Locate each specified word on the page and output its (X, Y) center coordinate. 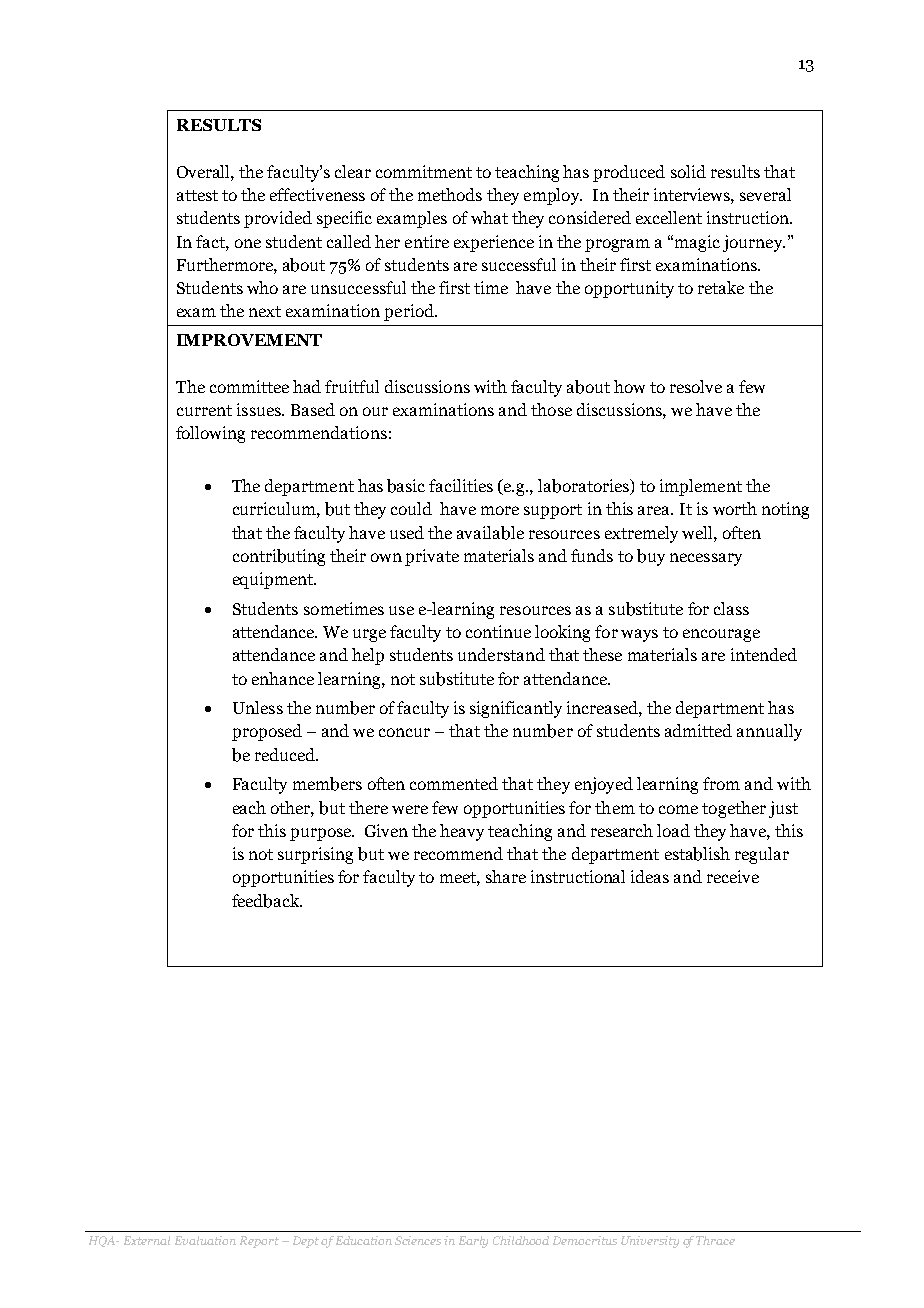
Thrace (715, 1240)
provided (278, 219)
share (506, 876)
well (698, 532)
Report (259, 1242)
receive (733, 876)
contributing (279, 557)
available (490, 533)
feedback (267, 901)
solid (688, 171)
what (489, 217)
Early (473, 1242)
